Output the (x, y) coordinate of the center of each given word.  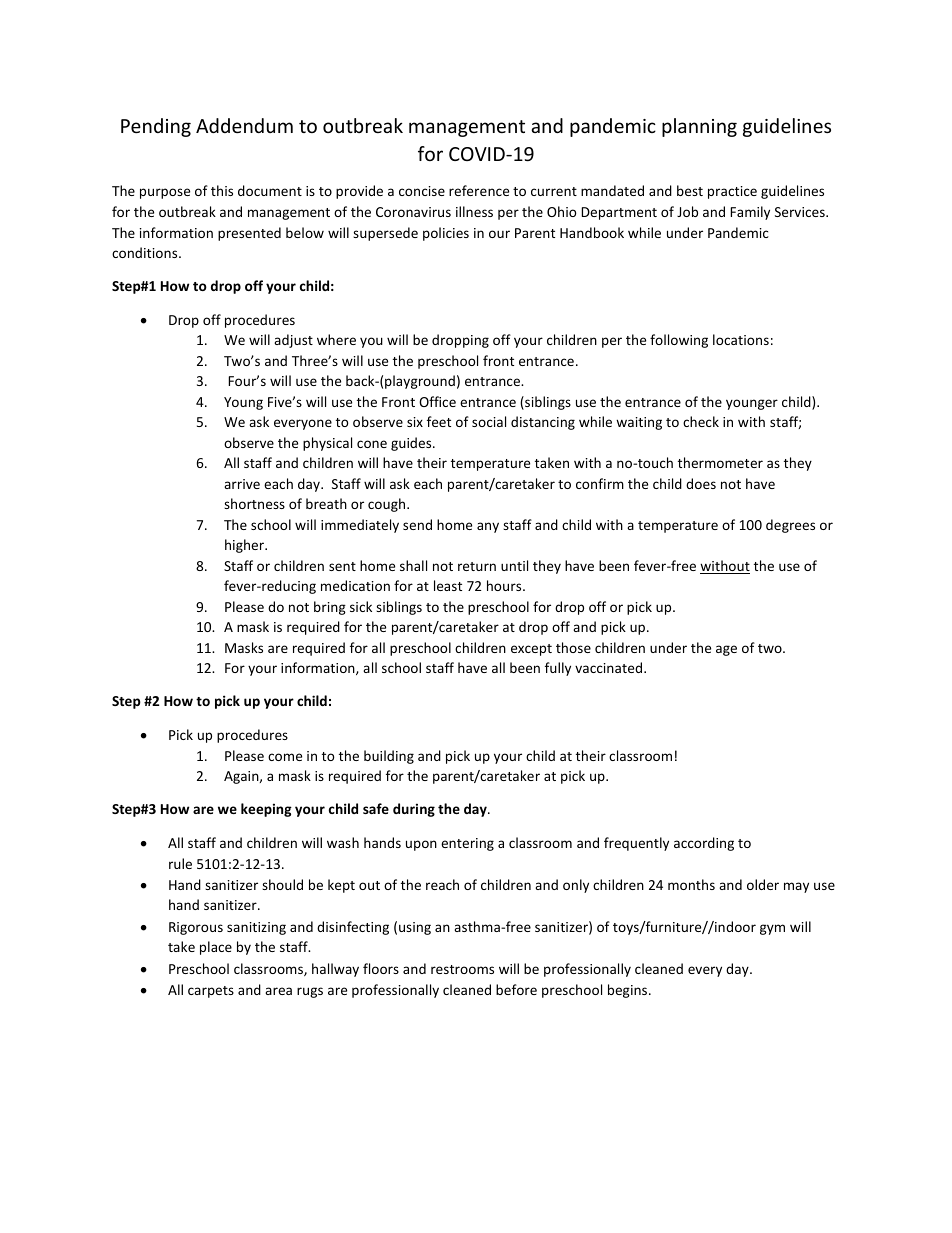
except (531, 650)
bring (330, 608)
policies (446, 234)
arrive (242, 484)
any (488, 527)
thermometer (720, 462)
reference (479, 190)
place (216, 948)
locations (741, 339)
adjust (293, 341)
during (414, 810)
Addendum (244, 125)
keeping (266, 810)
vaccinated (610, 667)
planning (699, 127)
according (704, 844)
